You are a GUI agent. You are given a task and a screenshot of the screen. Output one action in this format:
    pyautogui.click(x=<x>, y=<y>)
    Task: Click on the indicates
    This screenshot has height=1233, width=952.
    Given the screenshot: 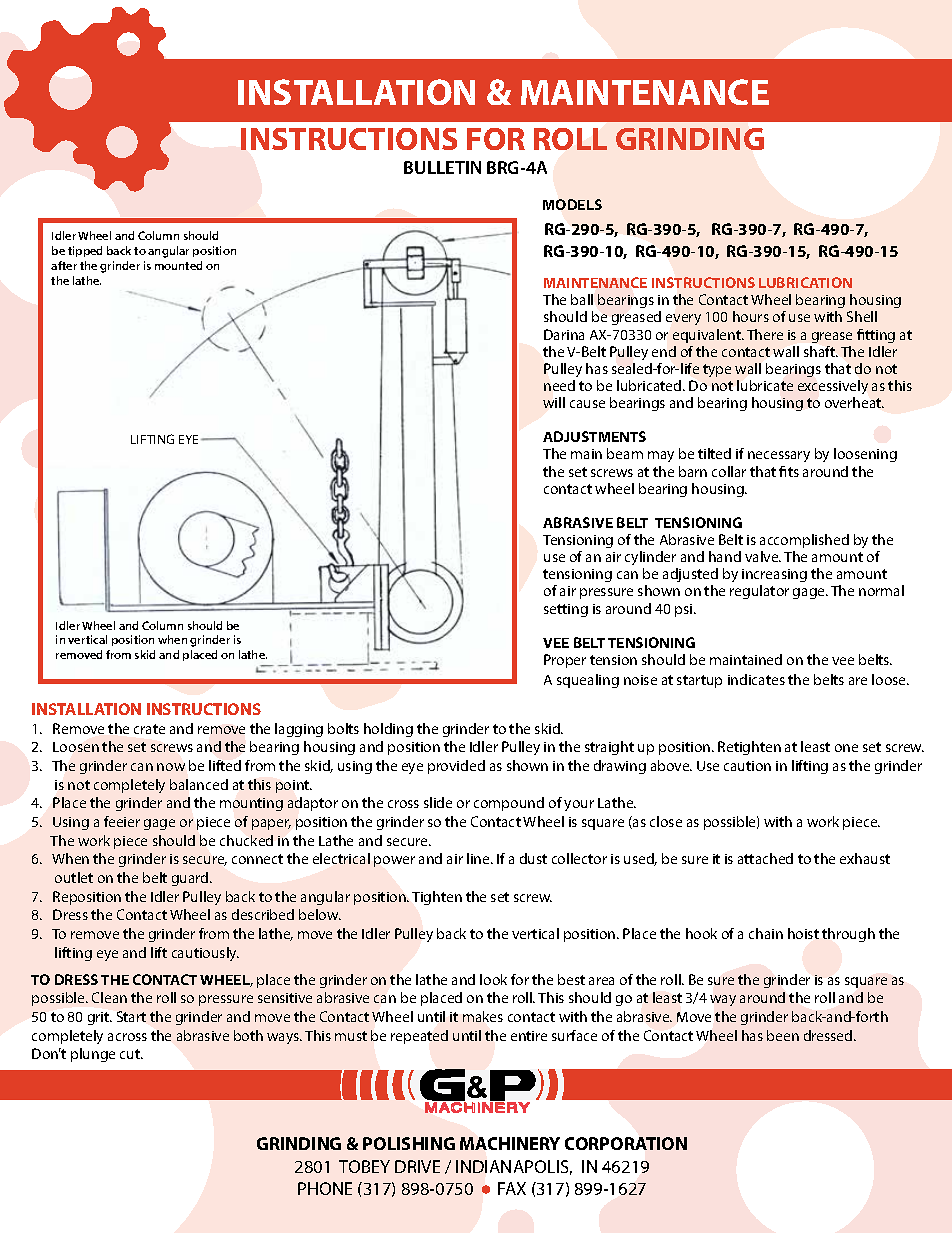 What is the action you would take?
    pyautogui.click(x=756, y=679)
